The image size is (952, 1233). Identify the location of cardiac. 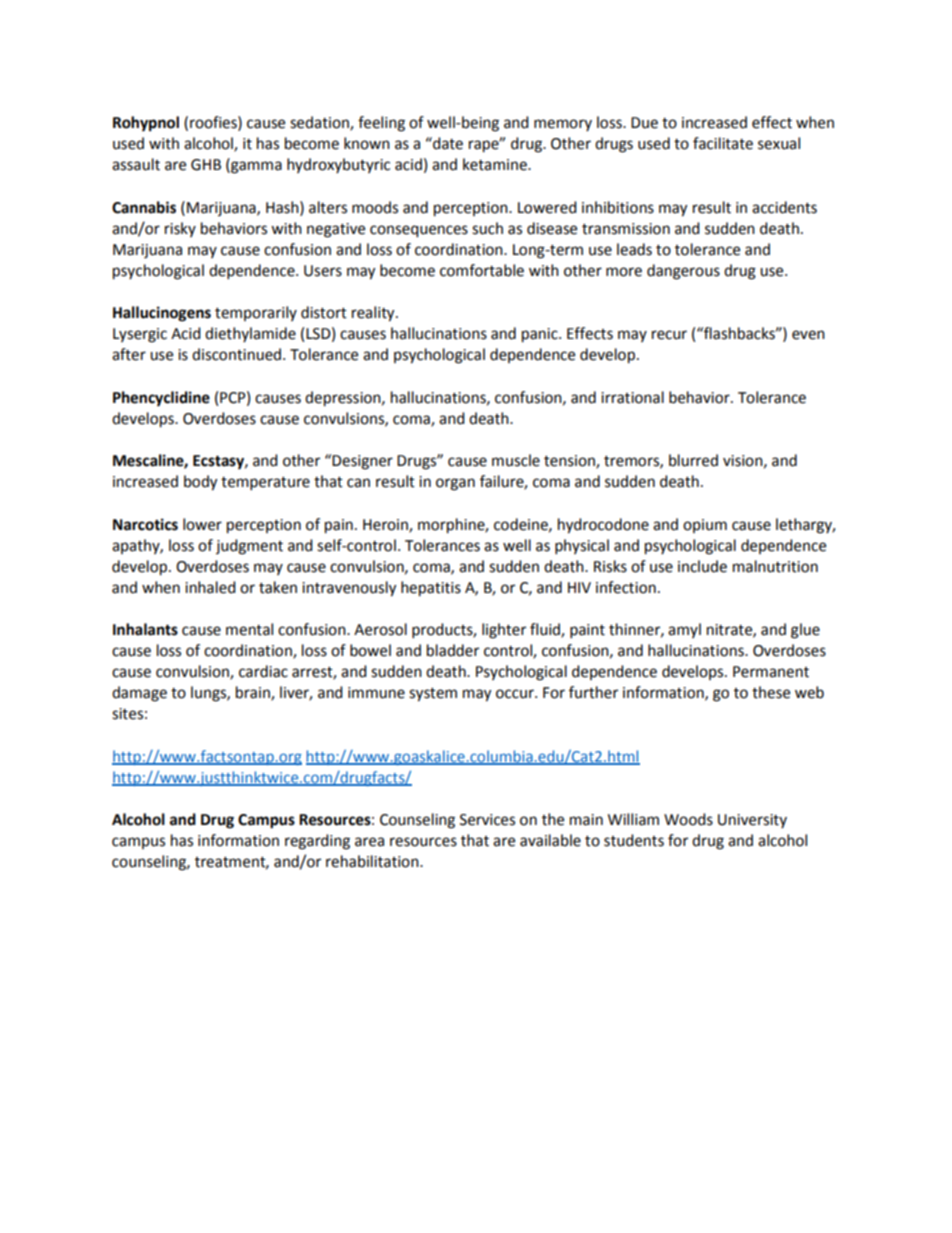
(263, 671).
